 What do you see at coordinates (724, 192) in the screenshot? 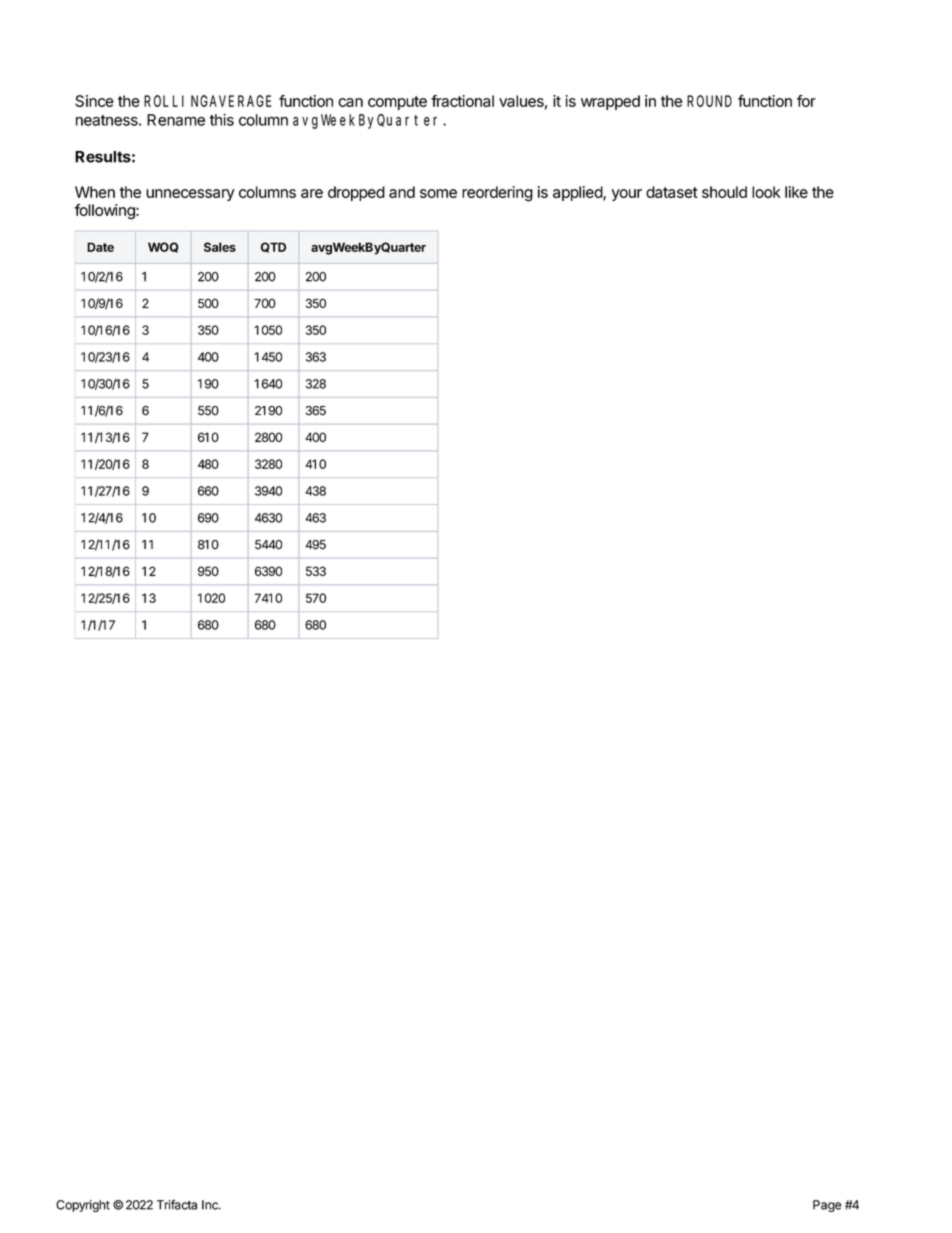
I see `should` at bounding box center [724, 192].
